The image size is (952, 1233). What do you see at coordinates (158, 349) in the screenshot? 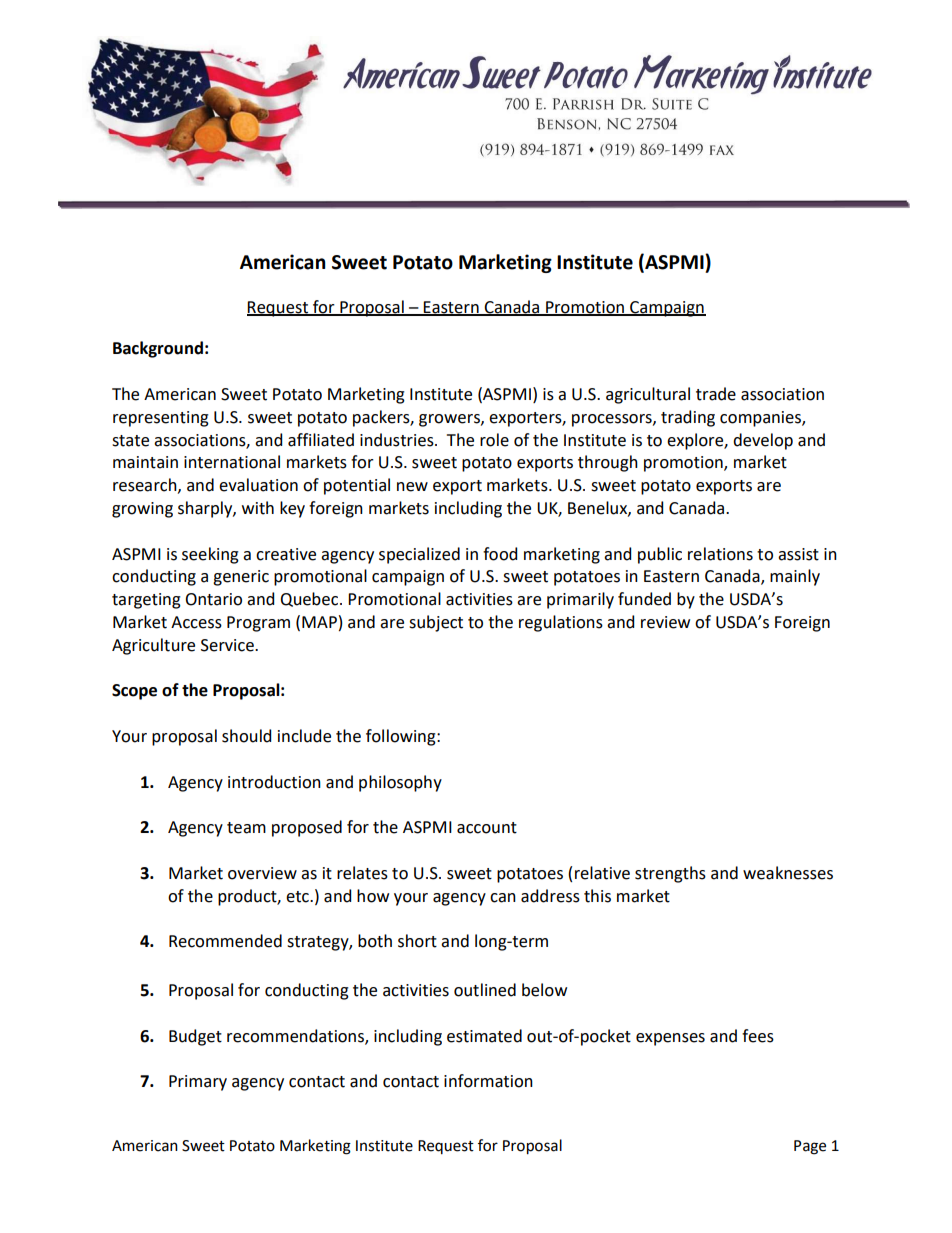
I see `Background` at bounding box center [158, 349].
